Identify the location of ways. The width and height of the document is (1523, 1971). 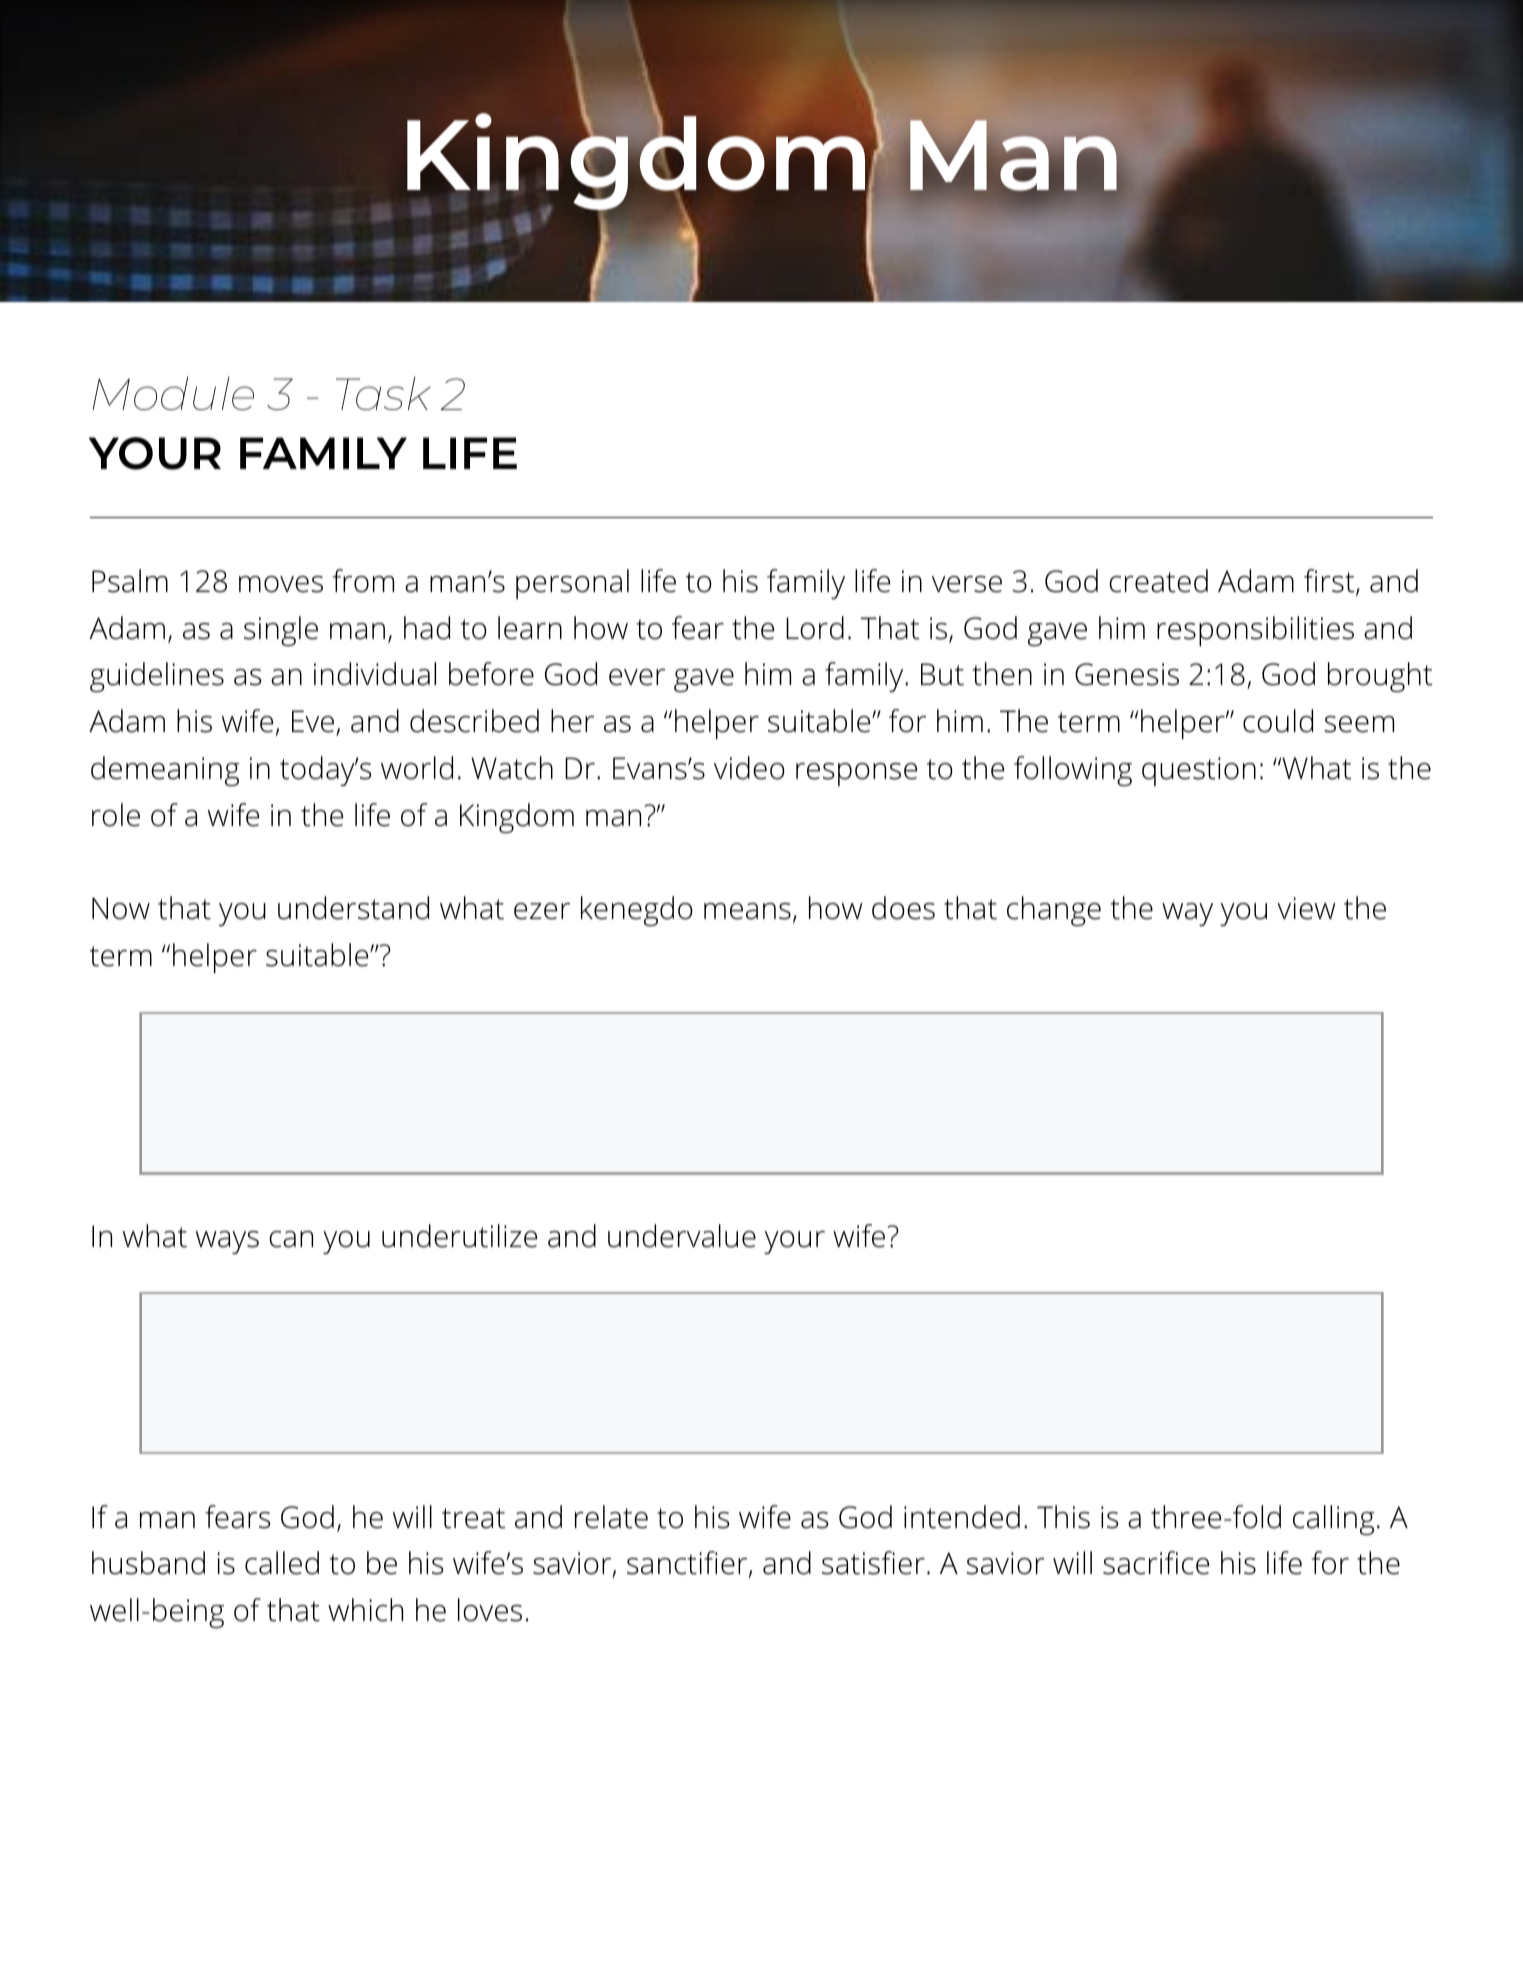
(227, 1242).
